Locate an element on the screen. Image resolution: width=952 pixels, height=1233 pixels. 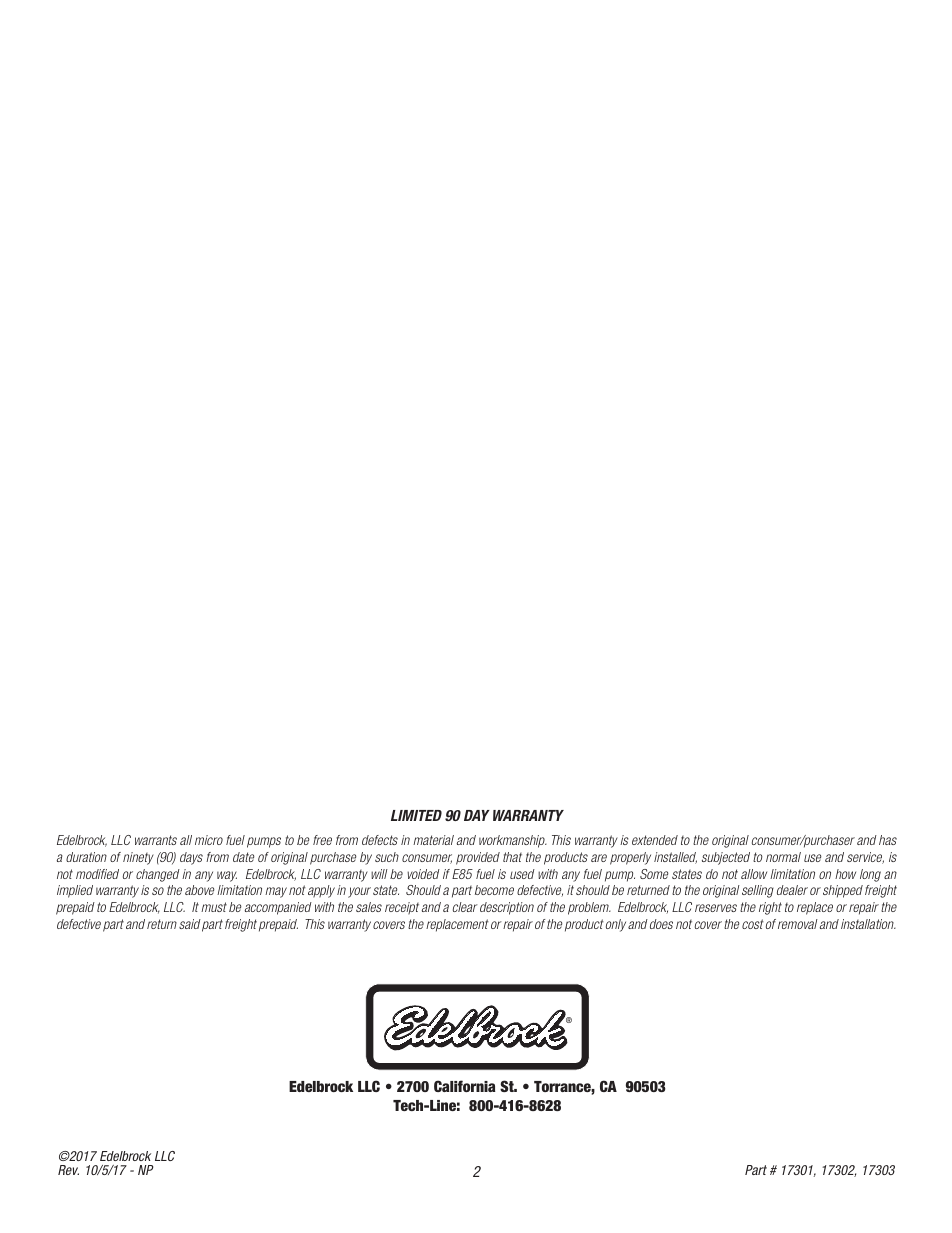
must is located at coordinates (214, 907).
